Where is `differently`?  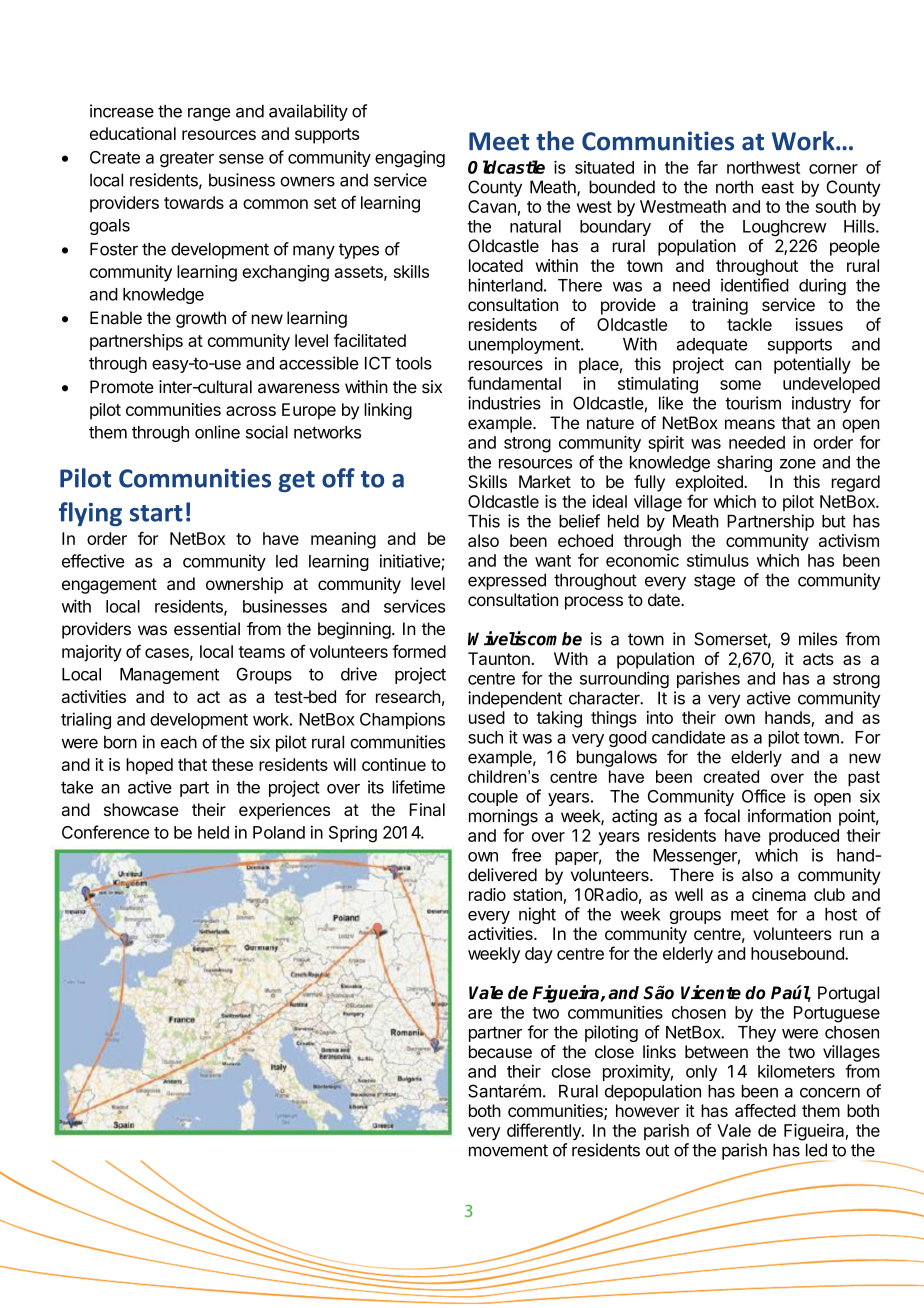
differently is located at coordinates (545, 1132).
